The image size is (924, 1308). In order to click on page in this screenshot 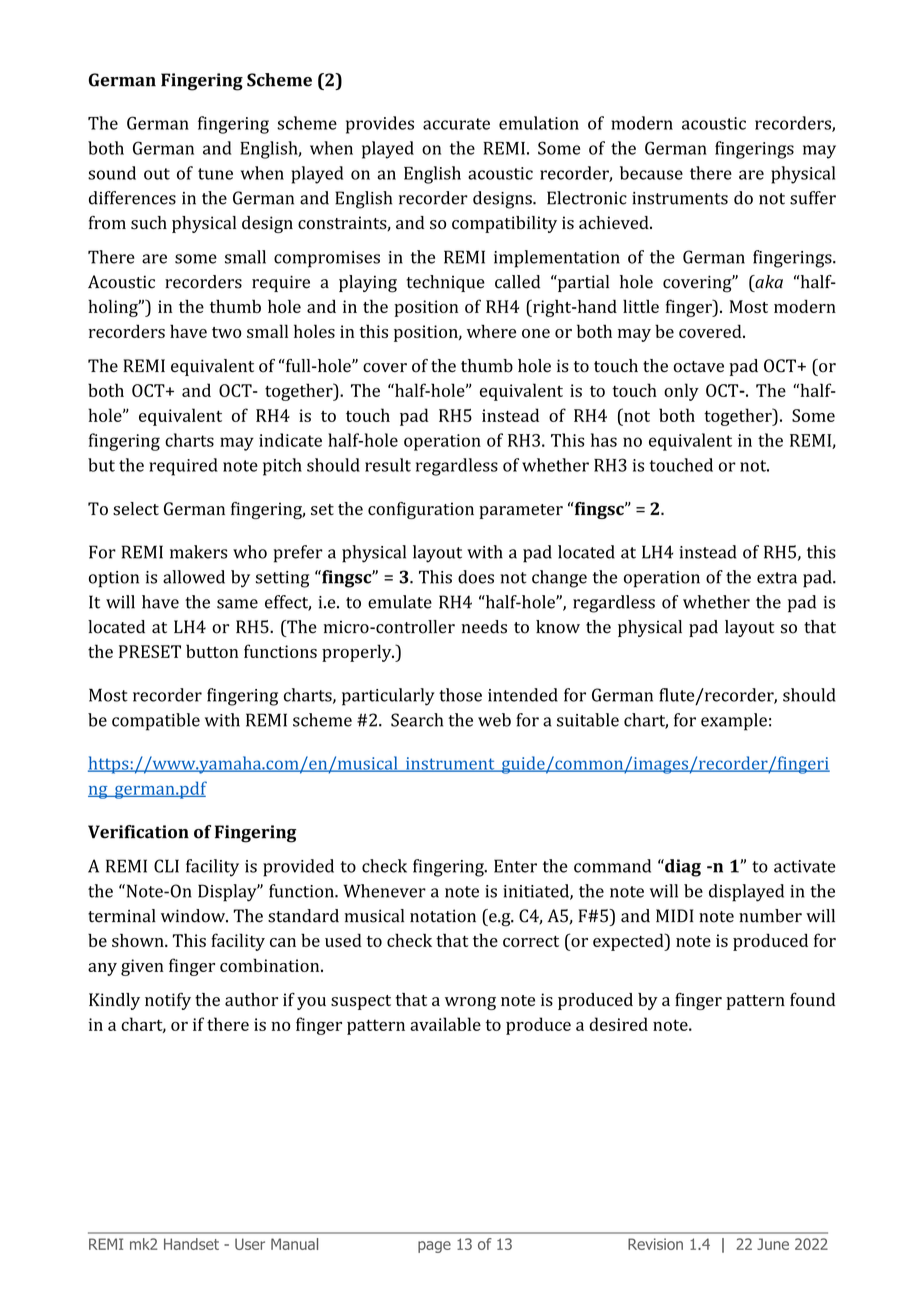, I will do `click(434, 1247)`.
